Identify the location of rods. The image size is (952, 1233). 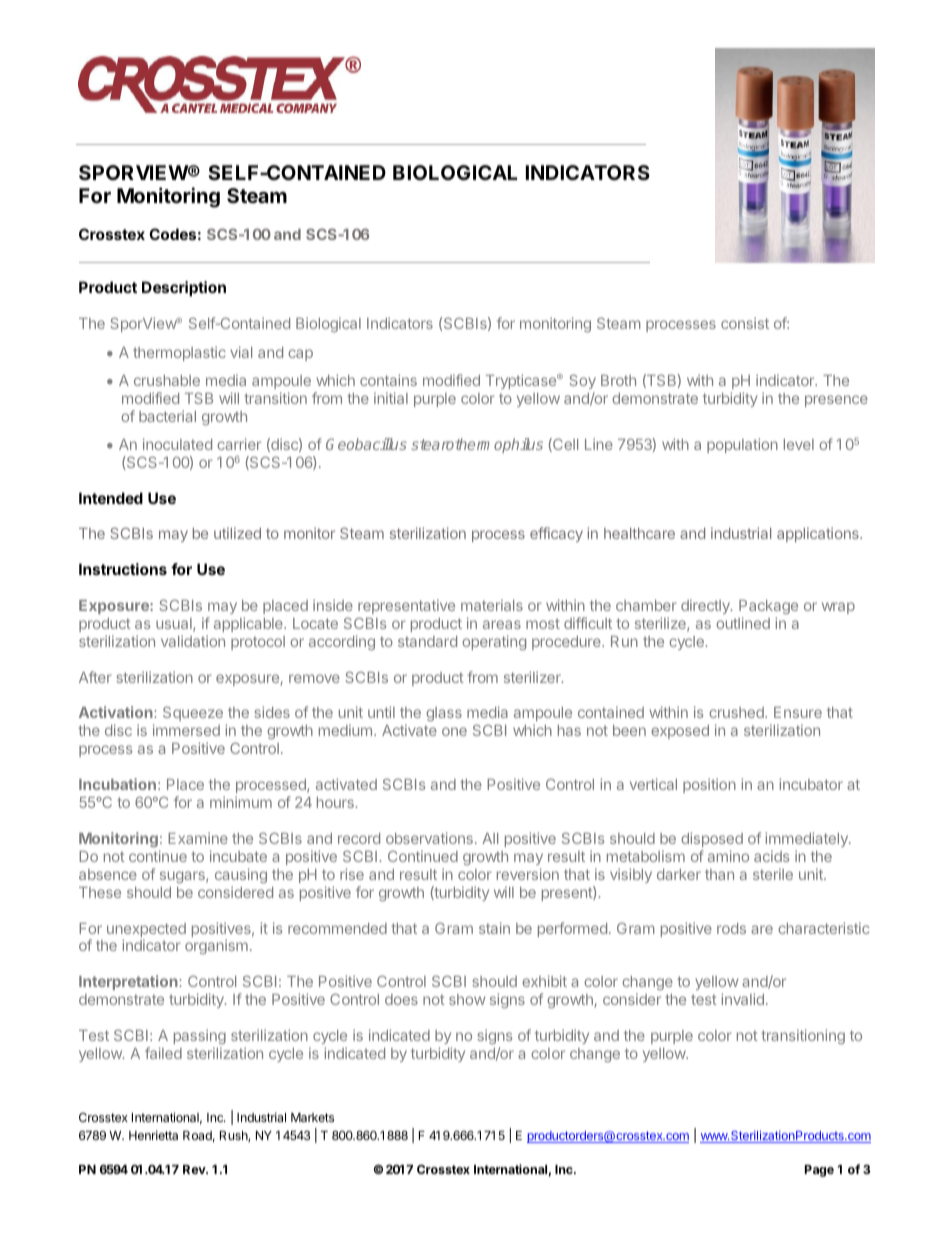
(731, 928).
